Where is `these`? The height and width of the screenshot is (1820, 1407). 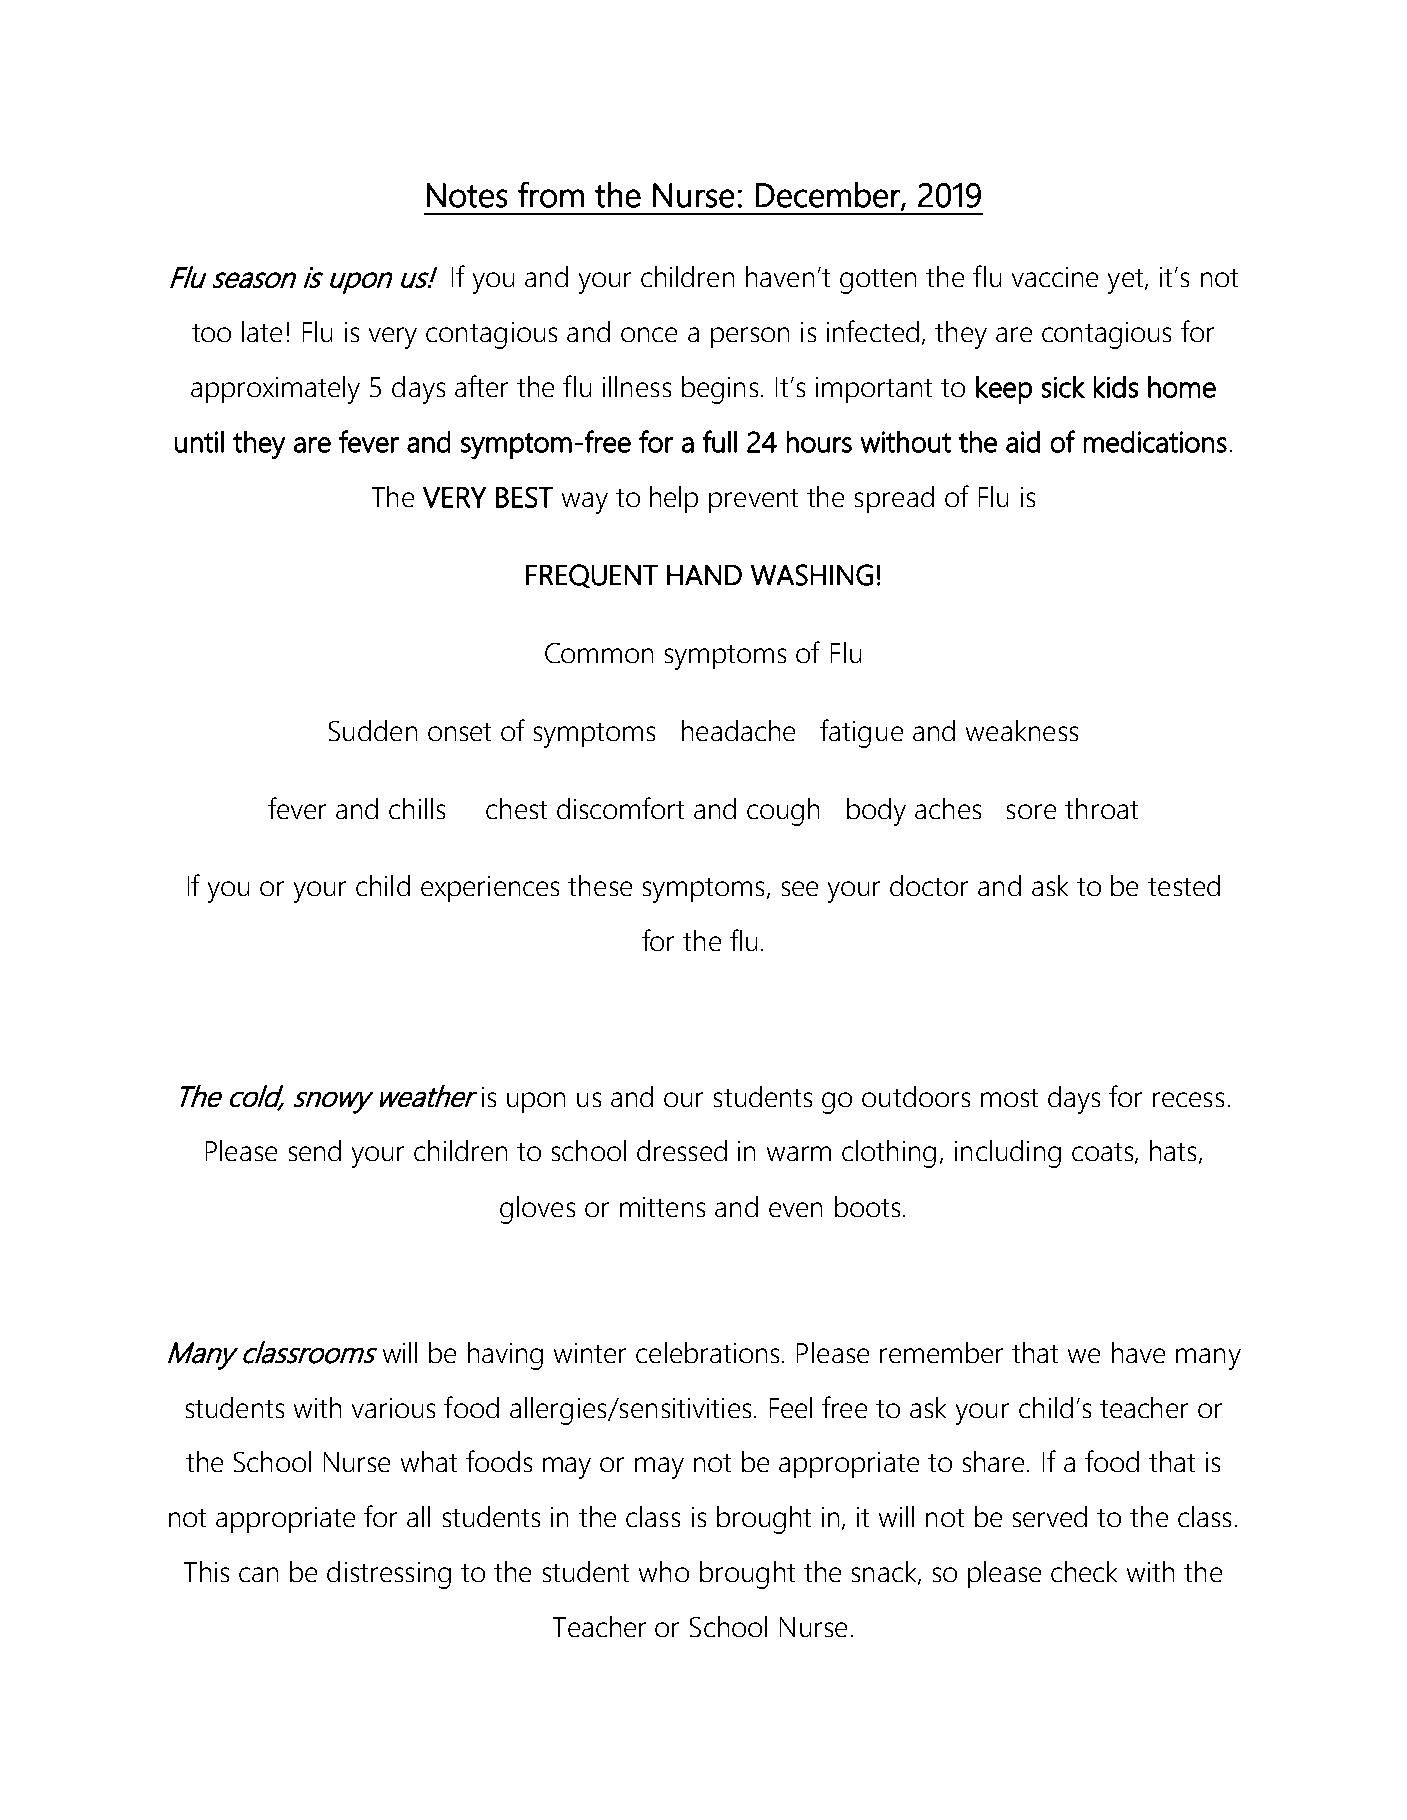 these is located at coordinates (600, 885).
